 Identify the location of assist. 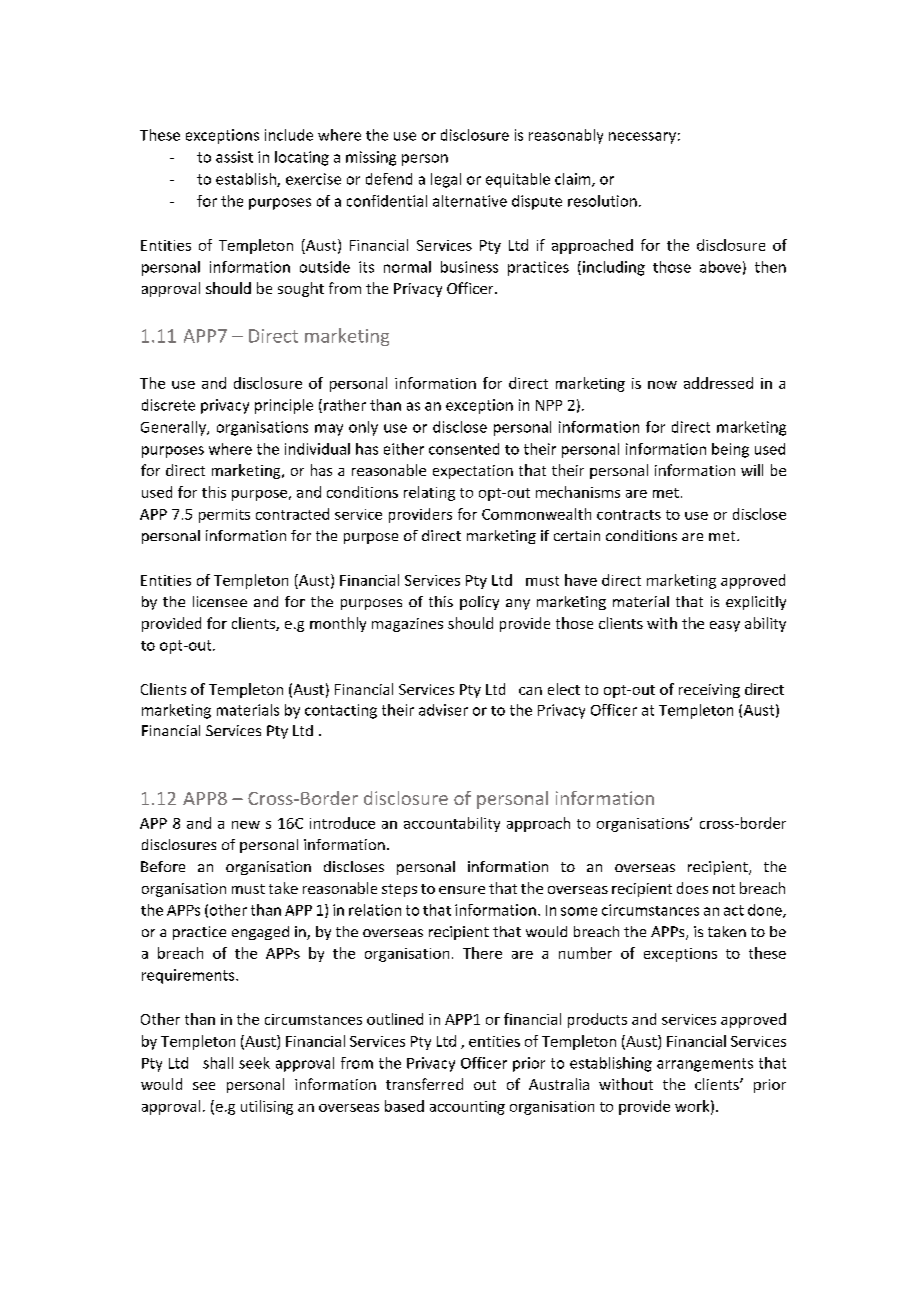
(234, 157).
